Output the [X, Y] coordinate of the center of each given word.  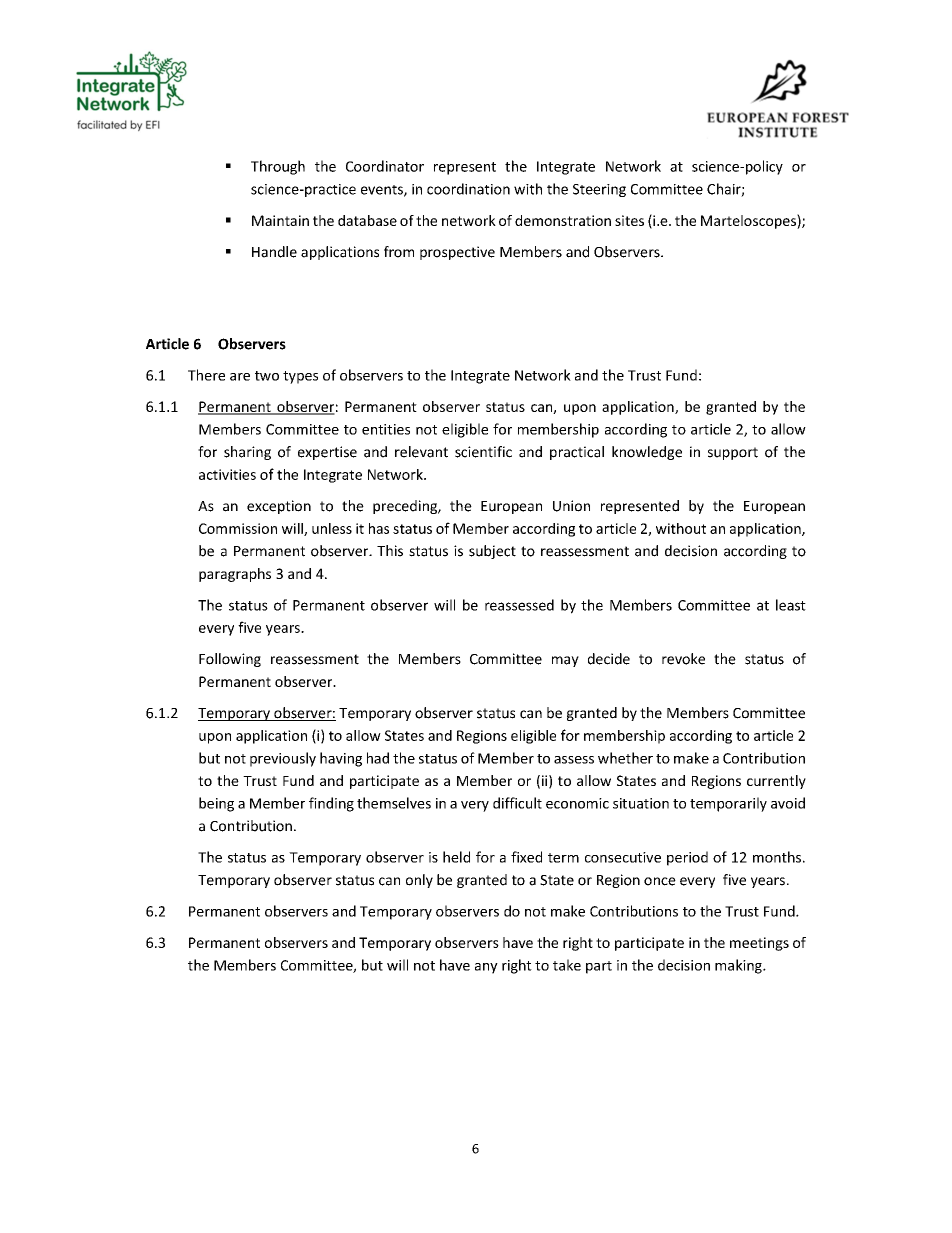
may [565, 661]
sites [629, 220]
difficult [517, 803]
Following [230, 660]
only [419, 881]
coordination [468, 189]
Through [278, 167]
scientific [483, 452]
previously [283, 759]
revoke [683, 659]
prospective [457, 253]
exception [279, 507]
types [300, 377]
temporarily [728, 804]
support [733, 453]
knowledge [647, 453]
